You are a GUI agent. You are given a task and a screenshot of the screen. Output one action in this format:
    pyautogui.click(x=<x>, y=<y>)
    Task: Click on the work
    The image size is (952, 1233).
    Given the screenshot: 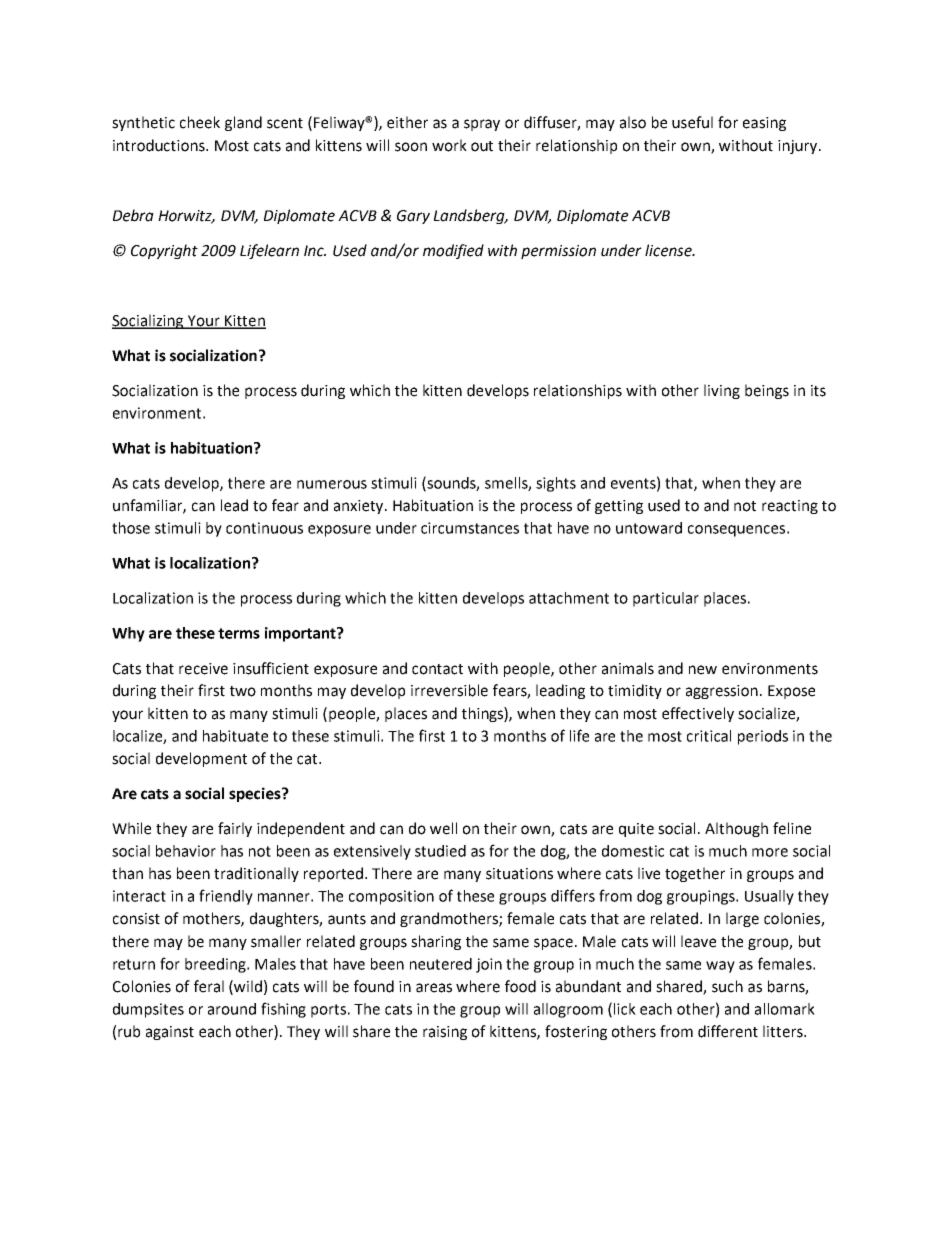 What is the action you would take?
    pyautogui.click(x=449, y=145)
